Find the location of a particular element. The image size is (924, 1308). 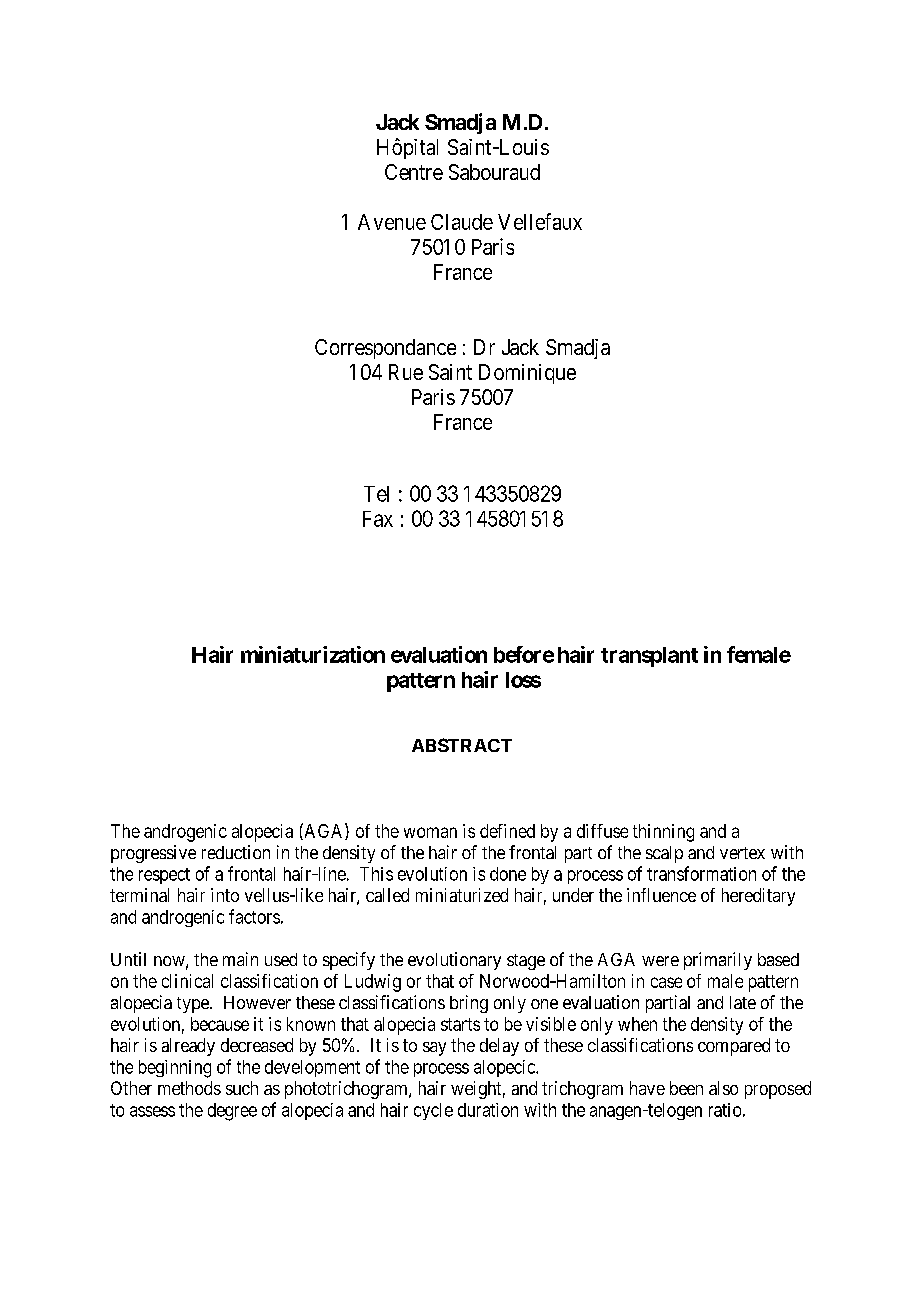

reduction is located at coordinates (236, 852).
